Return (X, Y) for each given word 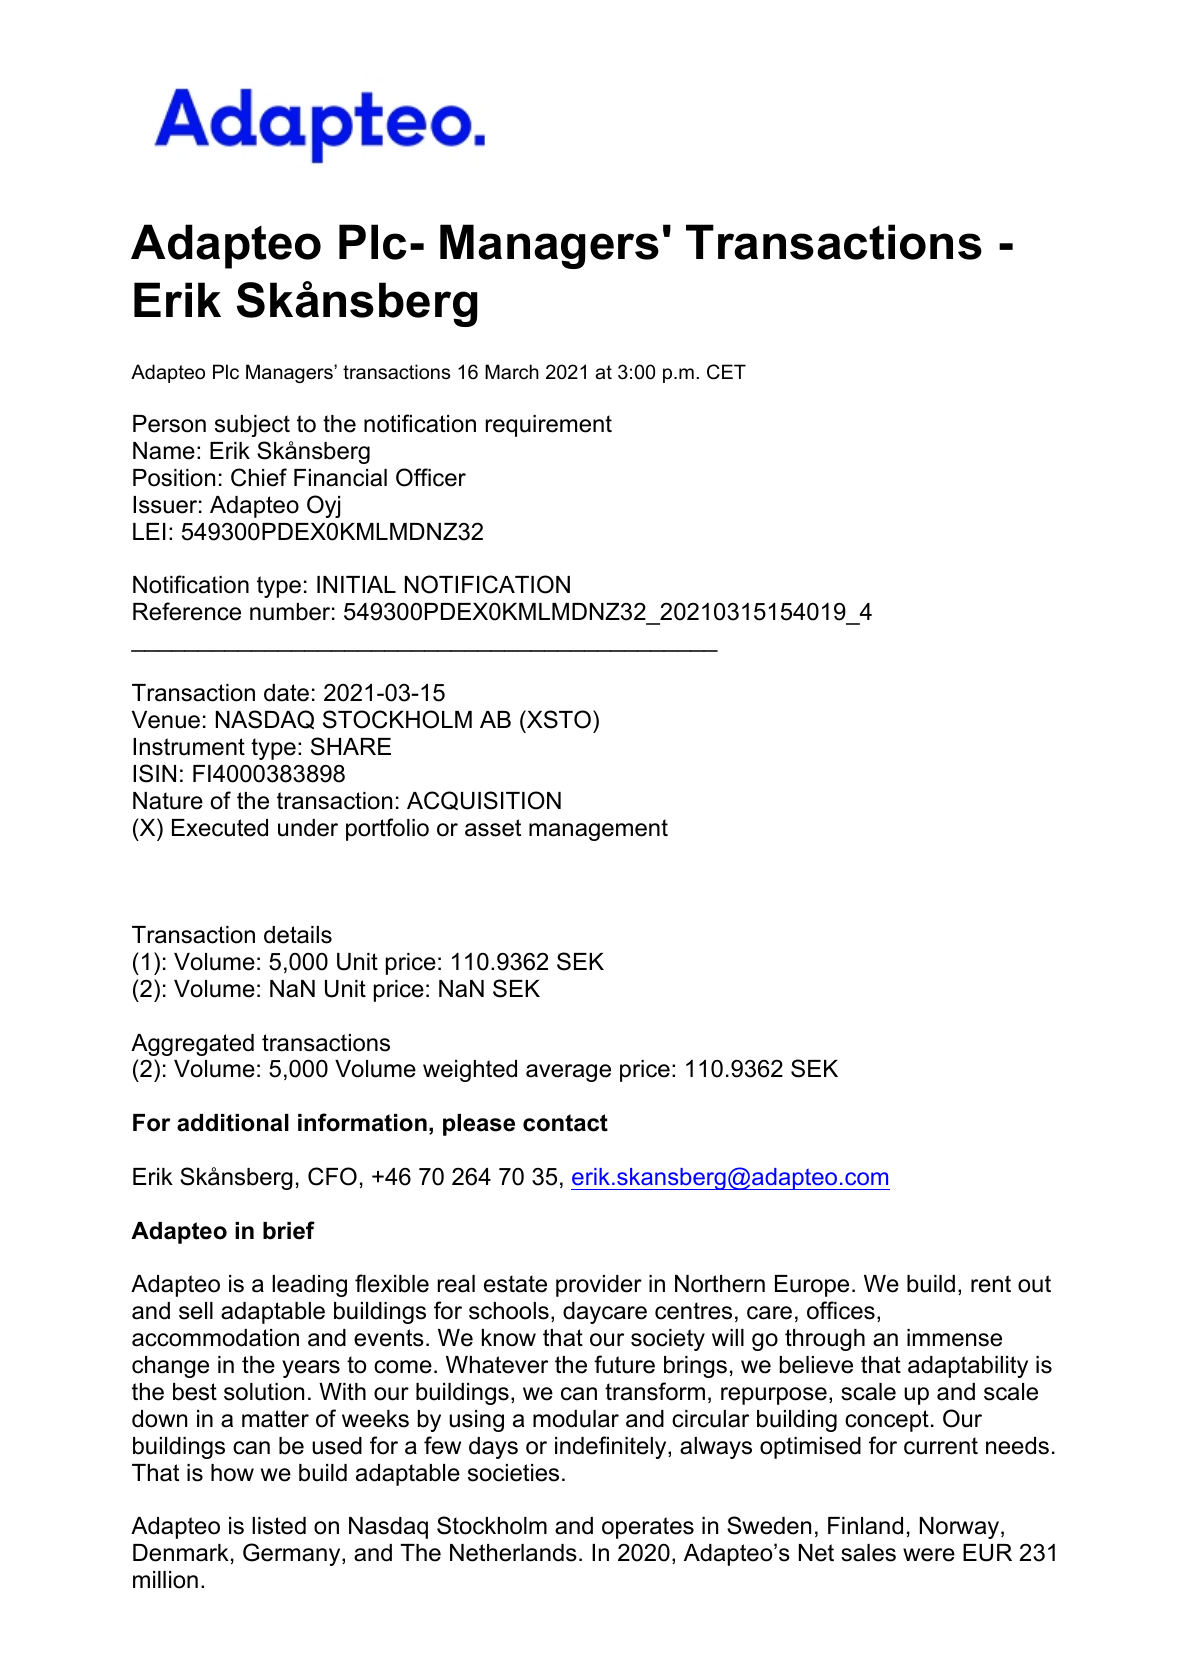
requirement (549, 426)
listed (279, 1526)
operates (648, 1528)
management (598, 830)
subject (252, 426)
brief (289, 1230)
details (298, 935)
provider (599, 1286)
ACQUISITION (484, 800)
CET (726, 372)
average (568, 1073)
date (286, 693)
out (1034, 1284)
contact (565, 1123)
